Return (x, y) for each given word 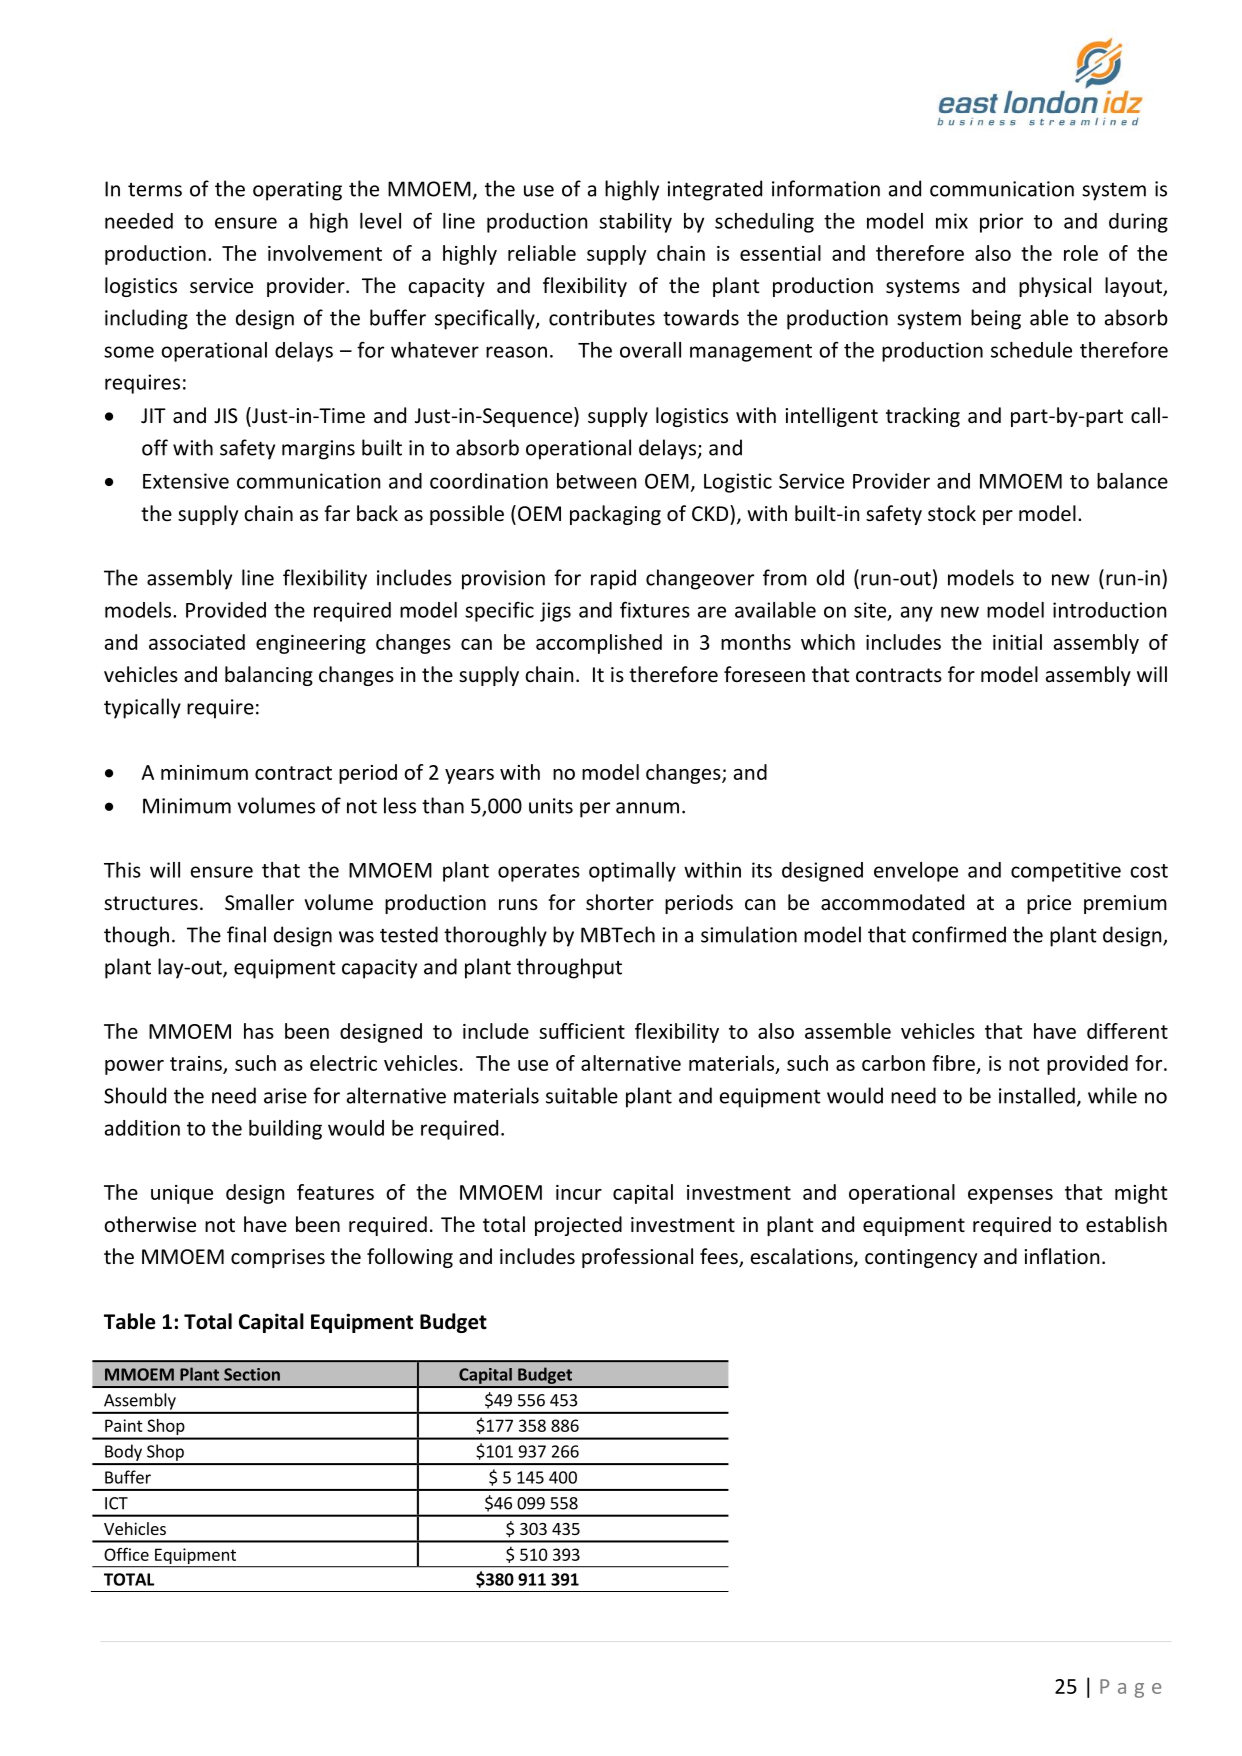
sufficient (582, 1031)
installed (1037, 1095)
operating (297, 191)
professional (637, 1258)
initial (1017, 642)
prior (1001, 223)
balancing (269, 676)
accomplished (599, 644)
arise (285, 1096)
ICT (116, 1503)
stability (635, 223)
